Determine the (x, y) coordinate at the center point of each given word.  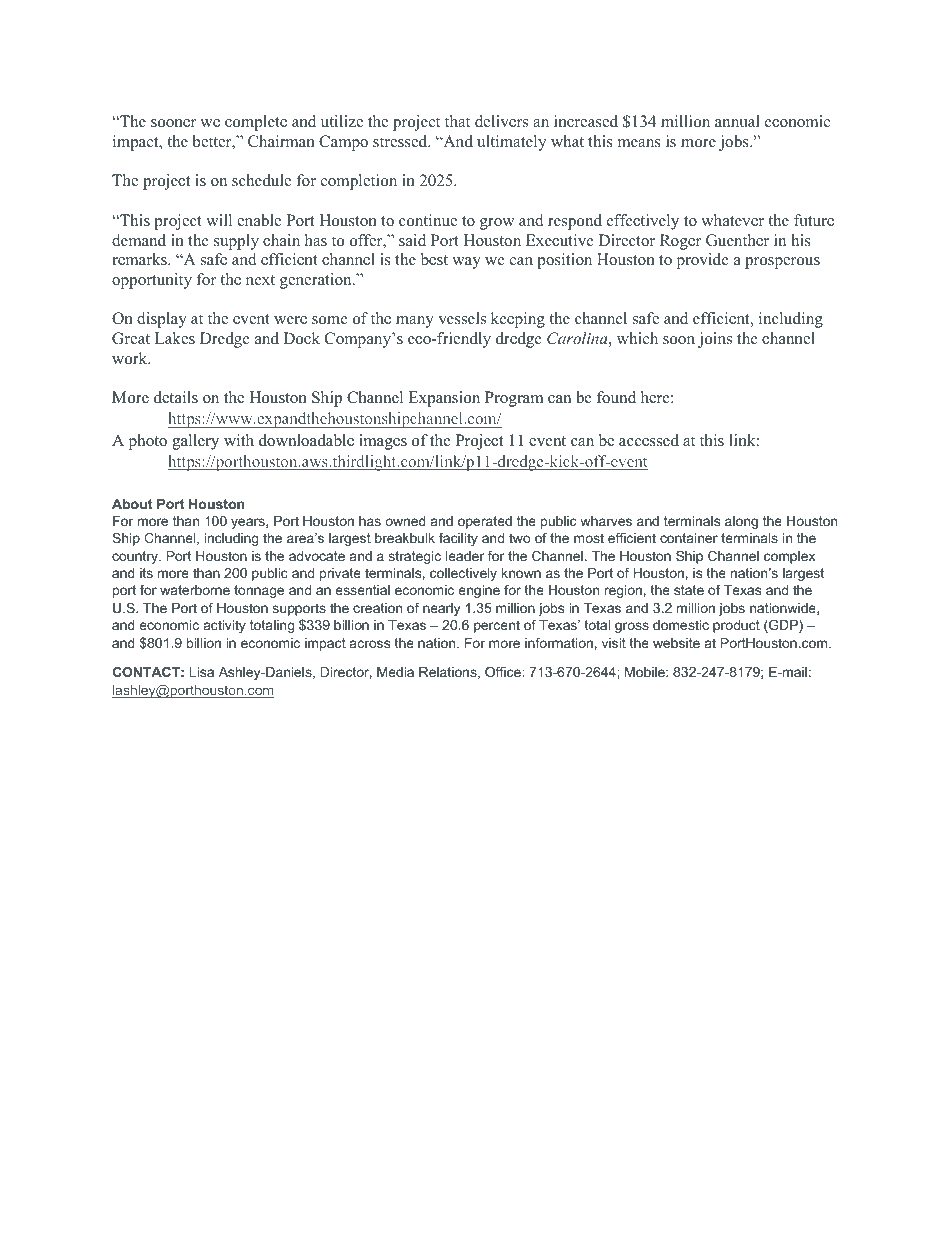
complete (256, 123)
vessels (462, 318)
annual (737, 121)
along (741, 522)
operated (485, 522)
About (132, 504)
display (162, 320)
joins (715, 340)
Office (504, 672)
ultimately (511, 143)
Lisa (201, 672)
